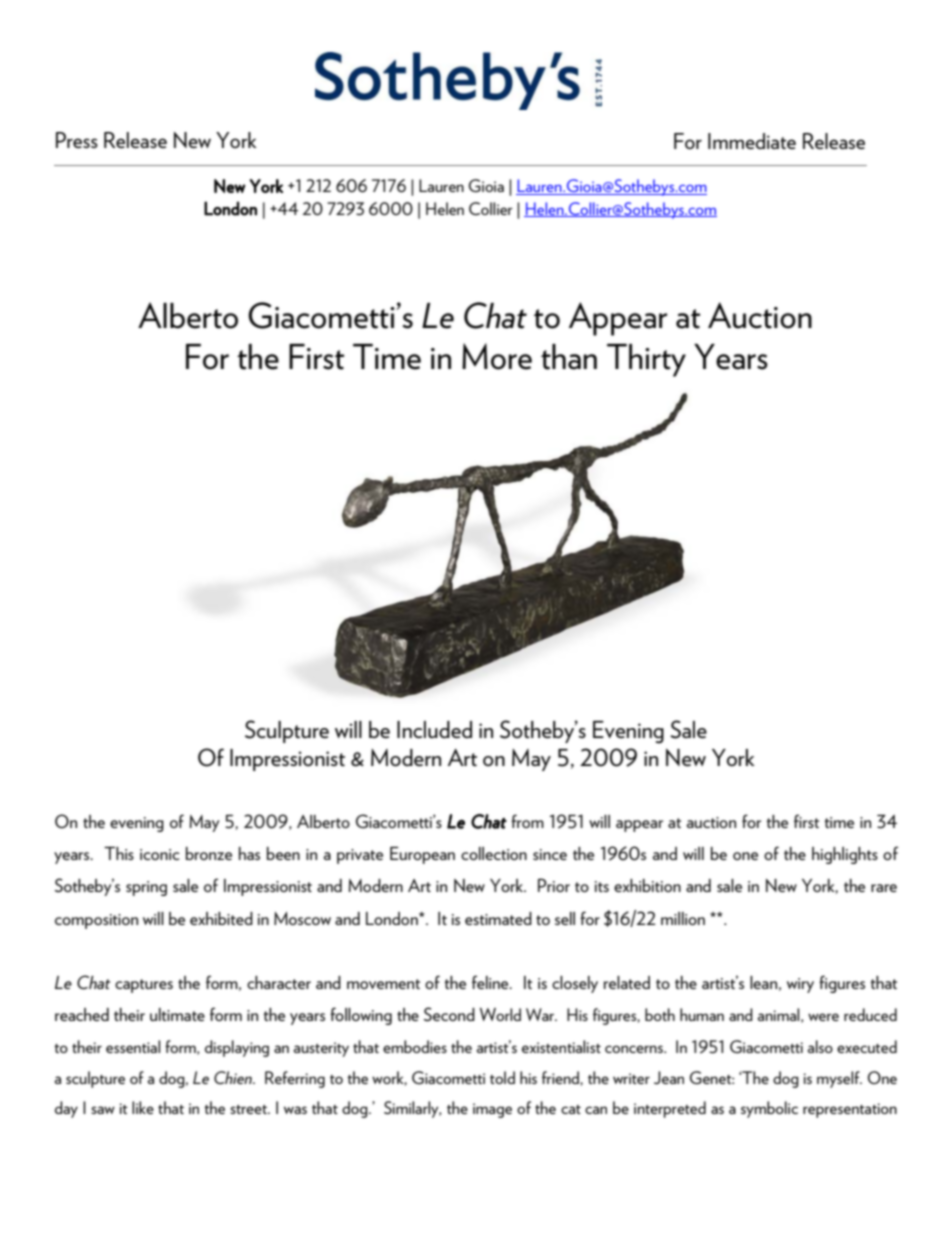 The image size is (952, 1233). Describe the element at coordinates (494, 853) in the document. I see `collection` at that location.
